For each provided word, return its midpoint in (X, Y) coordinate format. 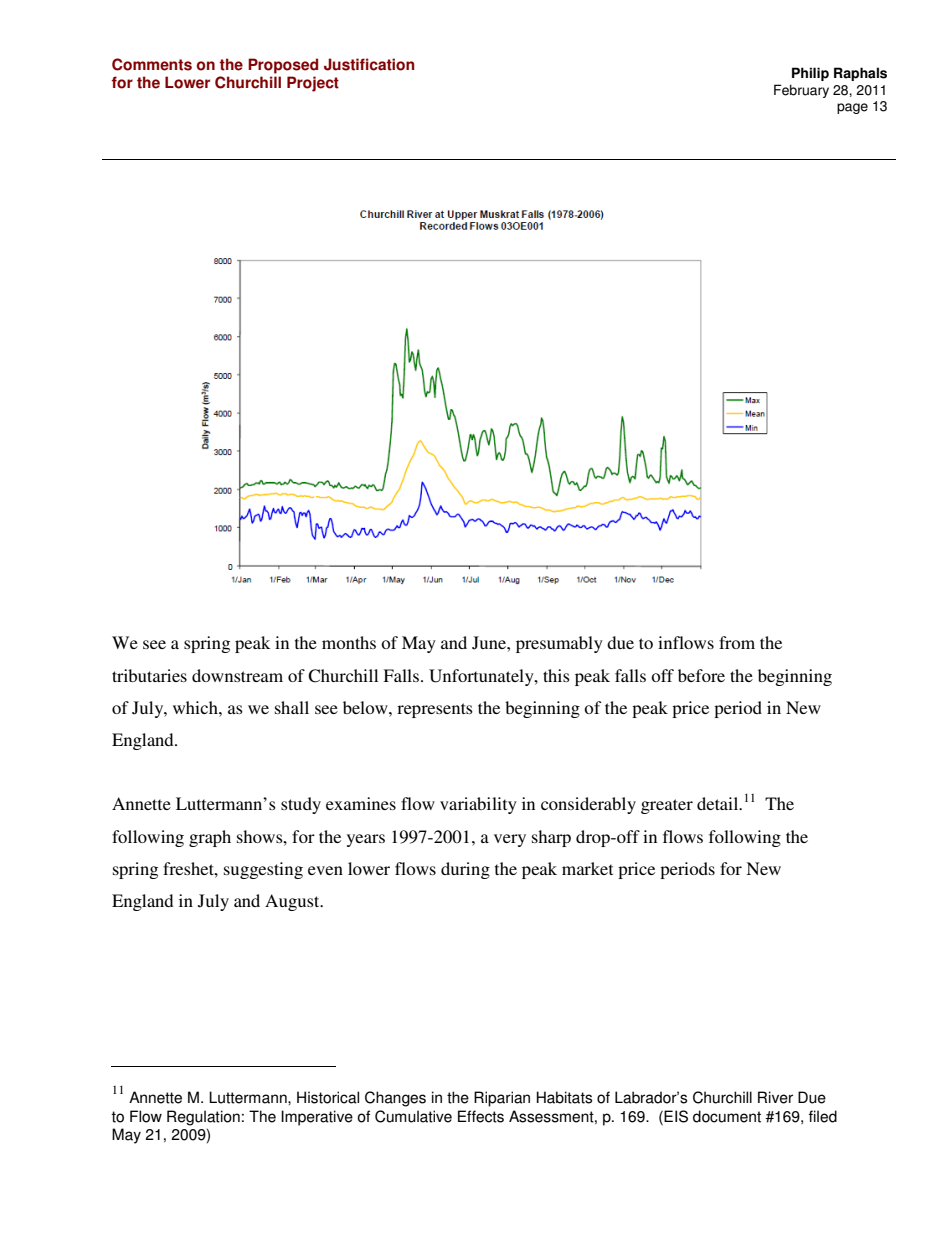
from (737, 642)
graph (210, 838)
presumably (559, 644)
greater (667, 806)
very (510, 840)
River (775, 1097)
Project (313, 84)
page (852, 108)
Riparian (502, 1099)
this (556, 675)
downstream (237, 675)
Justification (369, 64)
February (801, 91)
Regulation (203, 1118)
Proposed (283, 66)
